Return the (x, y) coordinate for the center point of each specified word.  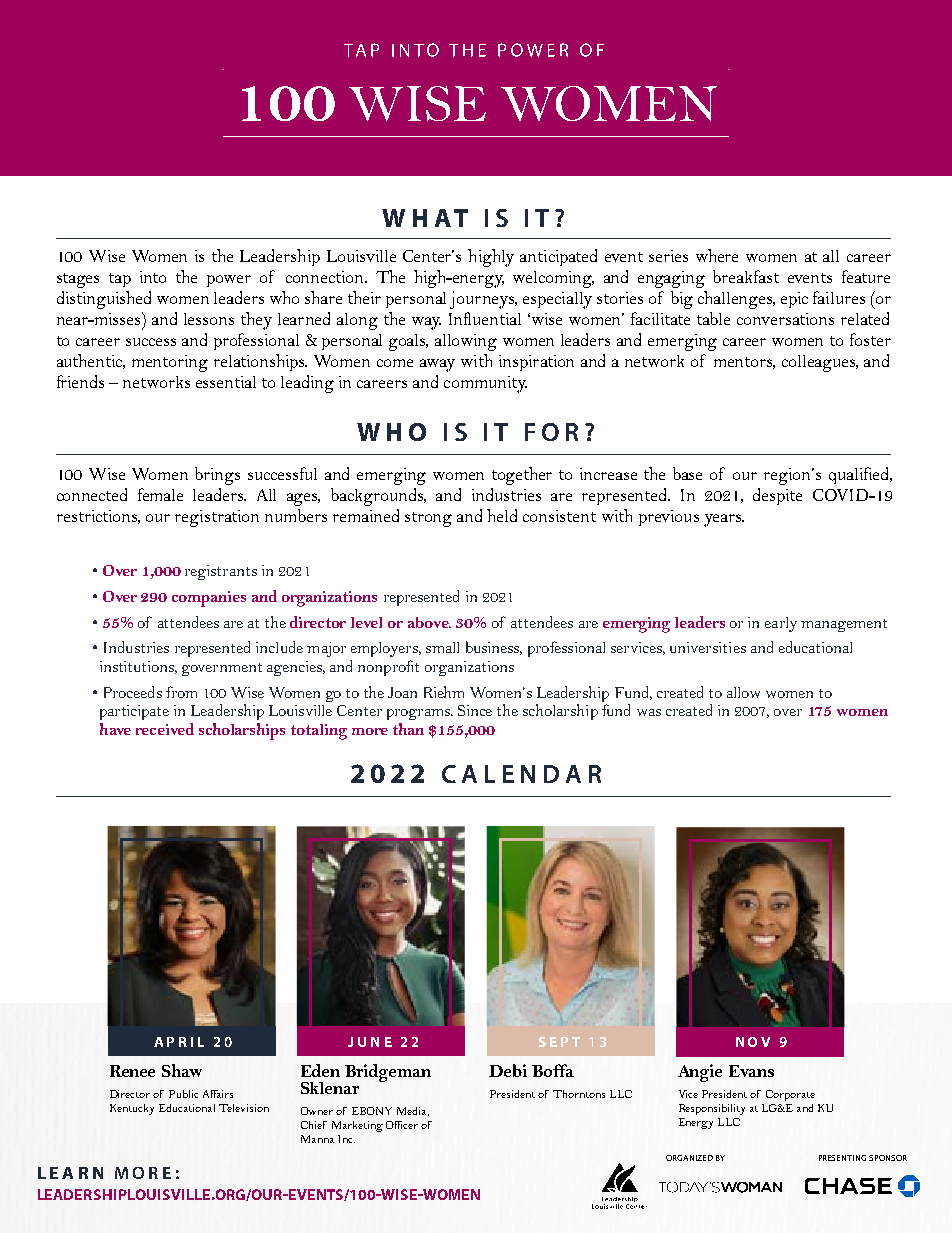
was (649, 712)
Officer (402, 1125)
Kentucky (132, 1109)
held (502, 515)
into (153, 277)
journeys (483, 300)
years (724, 520)
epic (794, 300)
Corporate (790, 1095)
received (165, 729)
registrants (221, 572)
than (408, 729)
